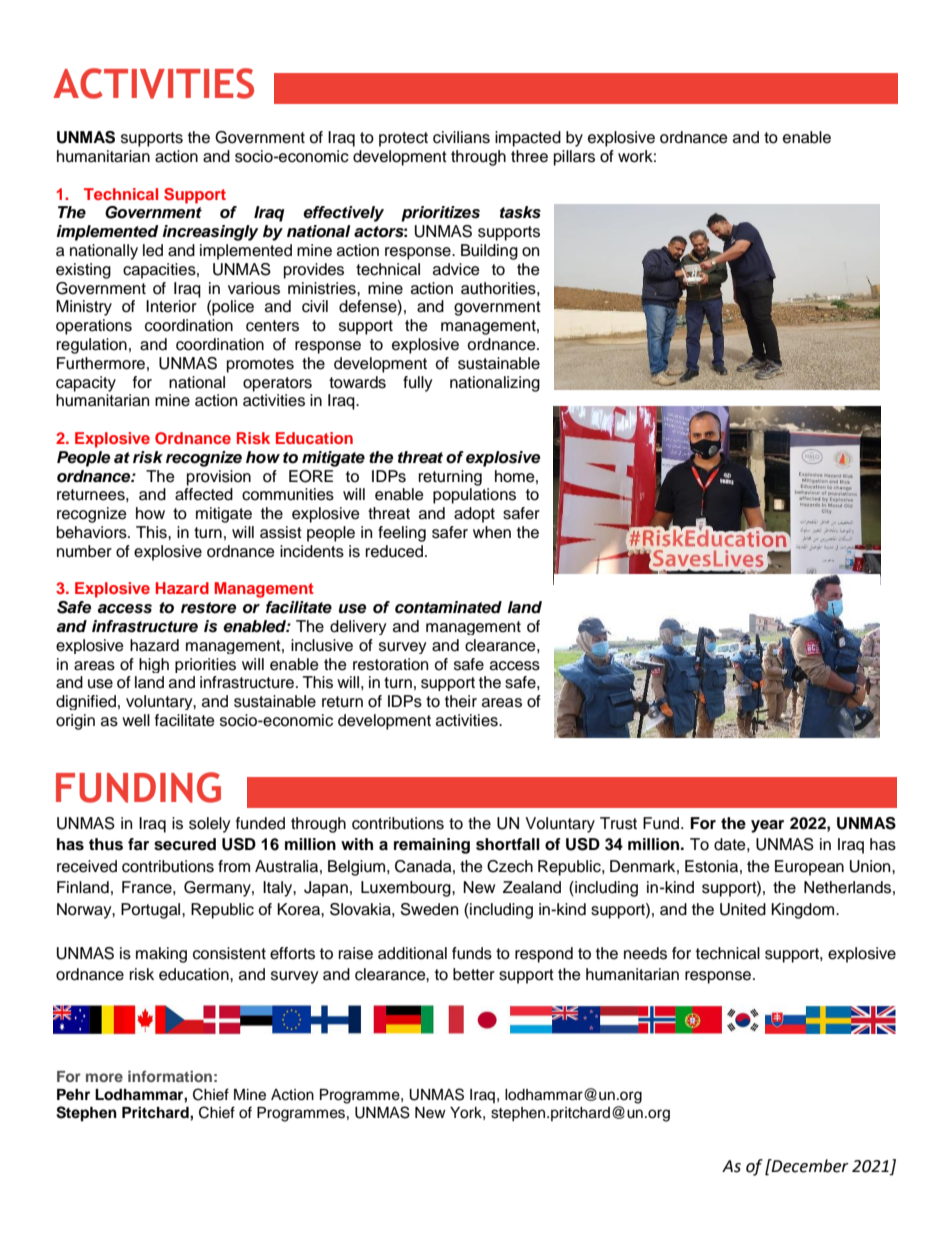 The image size is (952, 1233). I want to click on information, so click(170, 1076).
